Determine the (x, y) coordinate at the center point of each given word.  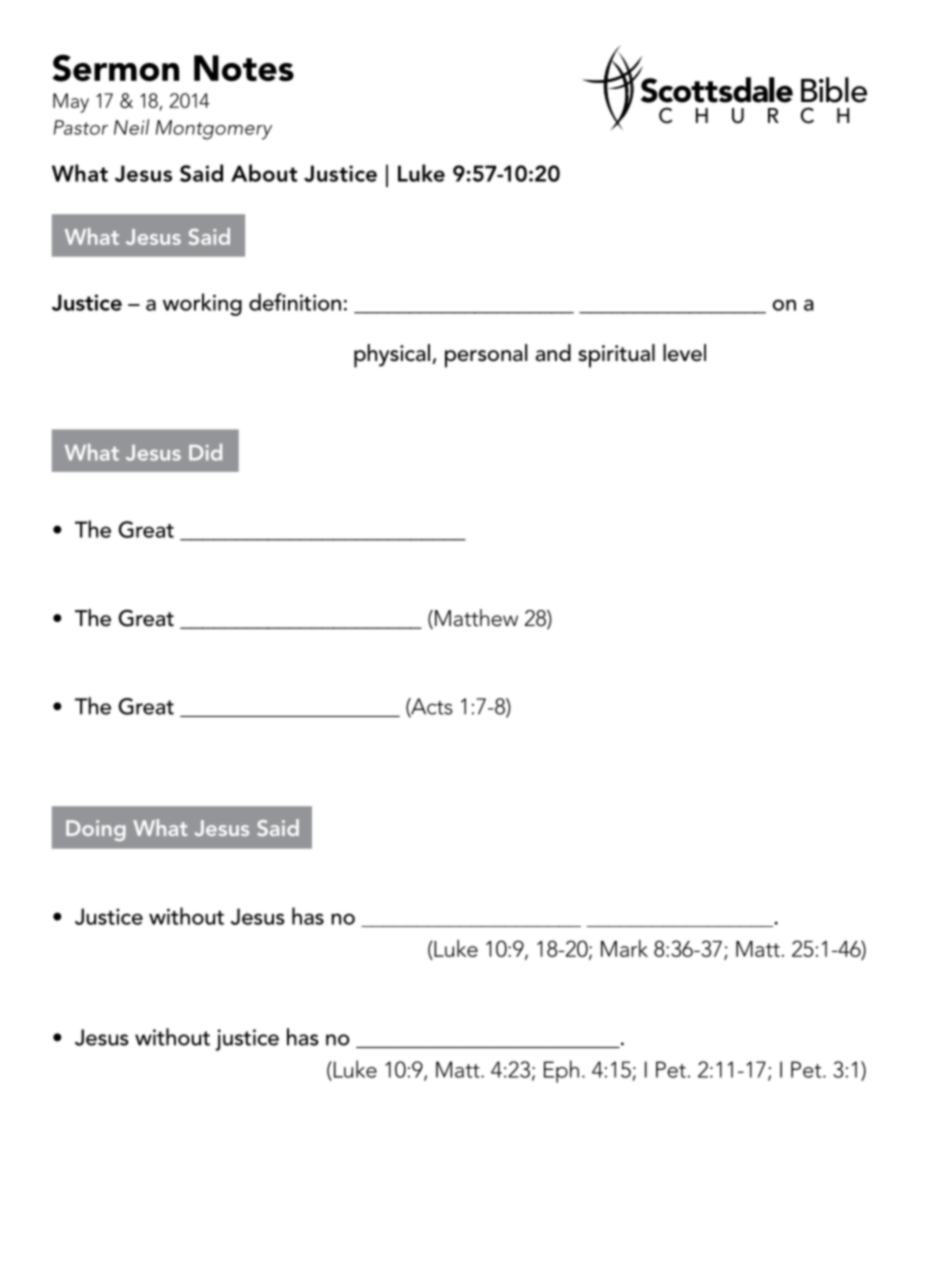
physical (392, 356)
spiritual (616, 356)
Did (205, 452)
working (202, 304)
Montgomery (214, 130)
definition (295, 302)
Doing (96, 830)
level (684, 353)
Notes (244, 68)
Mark (624, 948)
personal (486, 356)
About (264, 173)
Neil (131, 127)
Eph (561, 1071)
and (553, 353)
